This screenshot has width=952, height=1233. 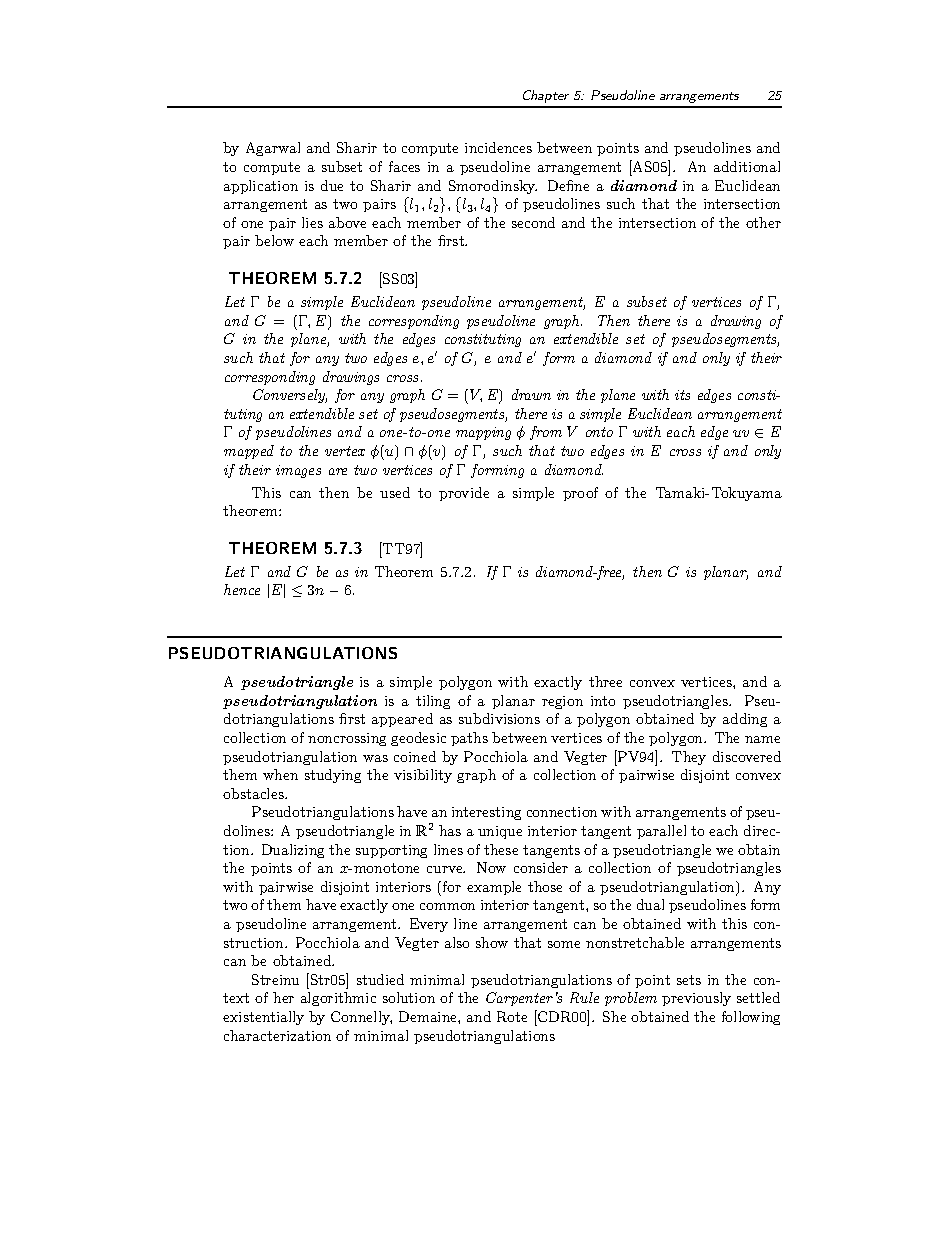 I want to click on Conversely, so click(x=290, y=396).
